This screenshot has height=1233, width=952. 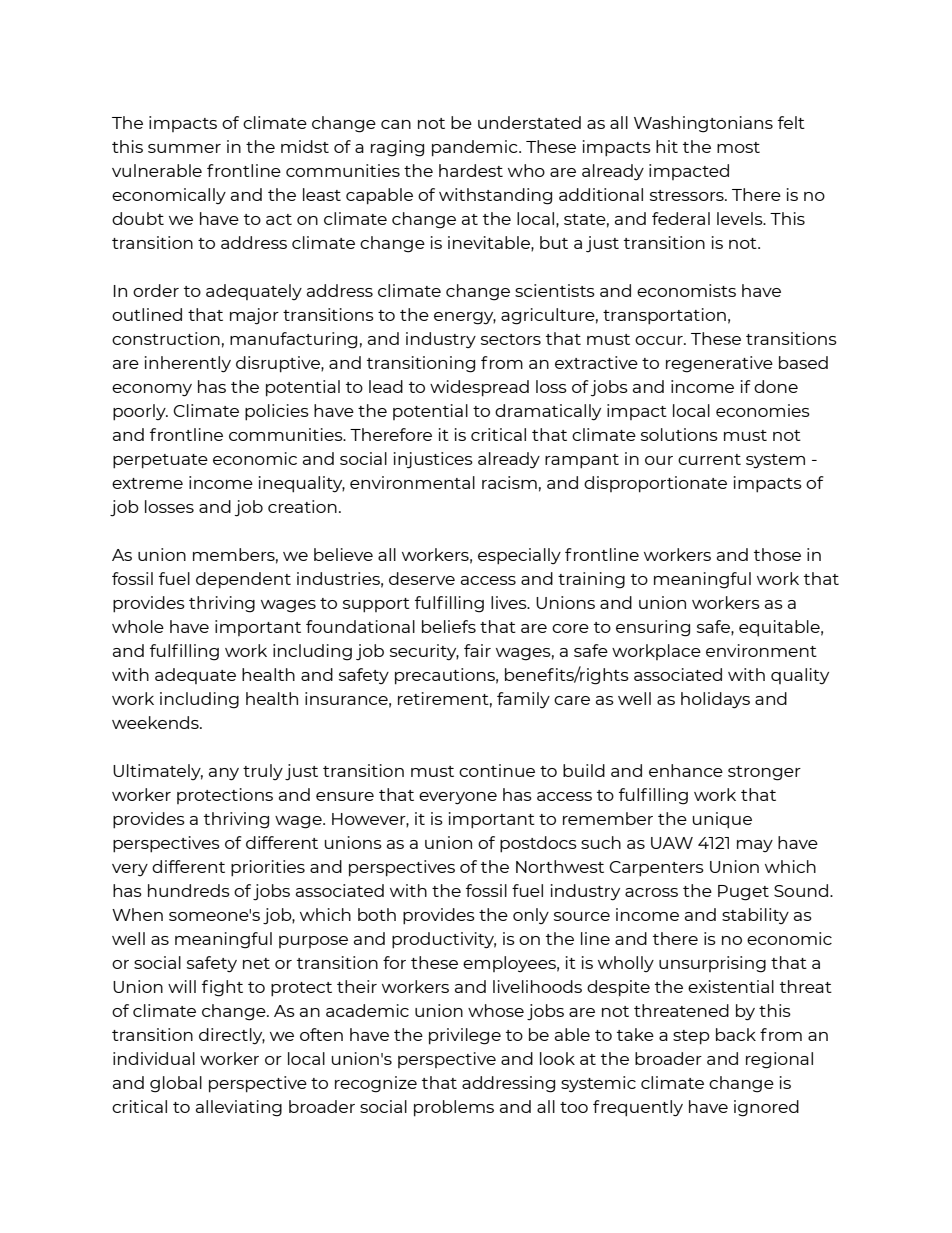 I want to click on global, so click(x=176, y=1084).
